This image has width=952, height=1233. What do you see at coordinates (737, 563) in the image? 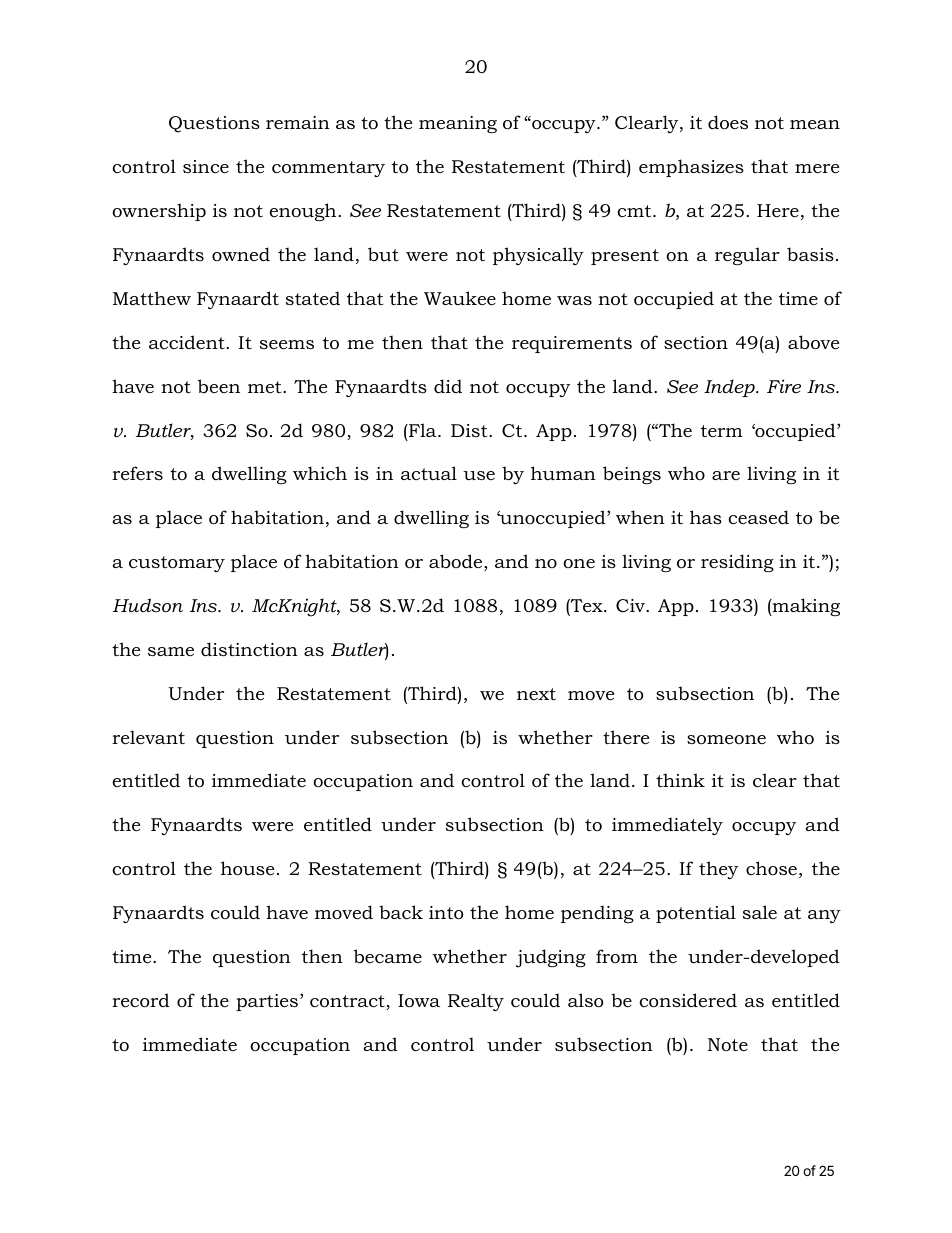
I see `residing` at bounding box center [737, 563].
